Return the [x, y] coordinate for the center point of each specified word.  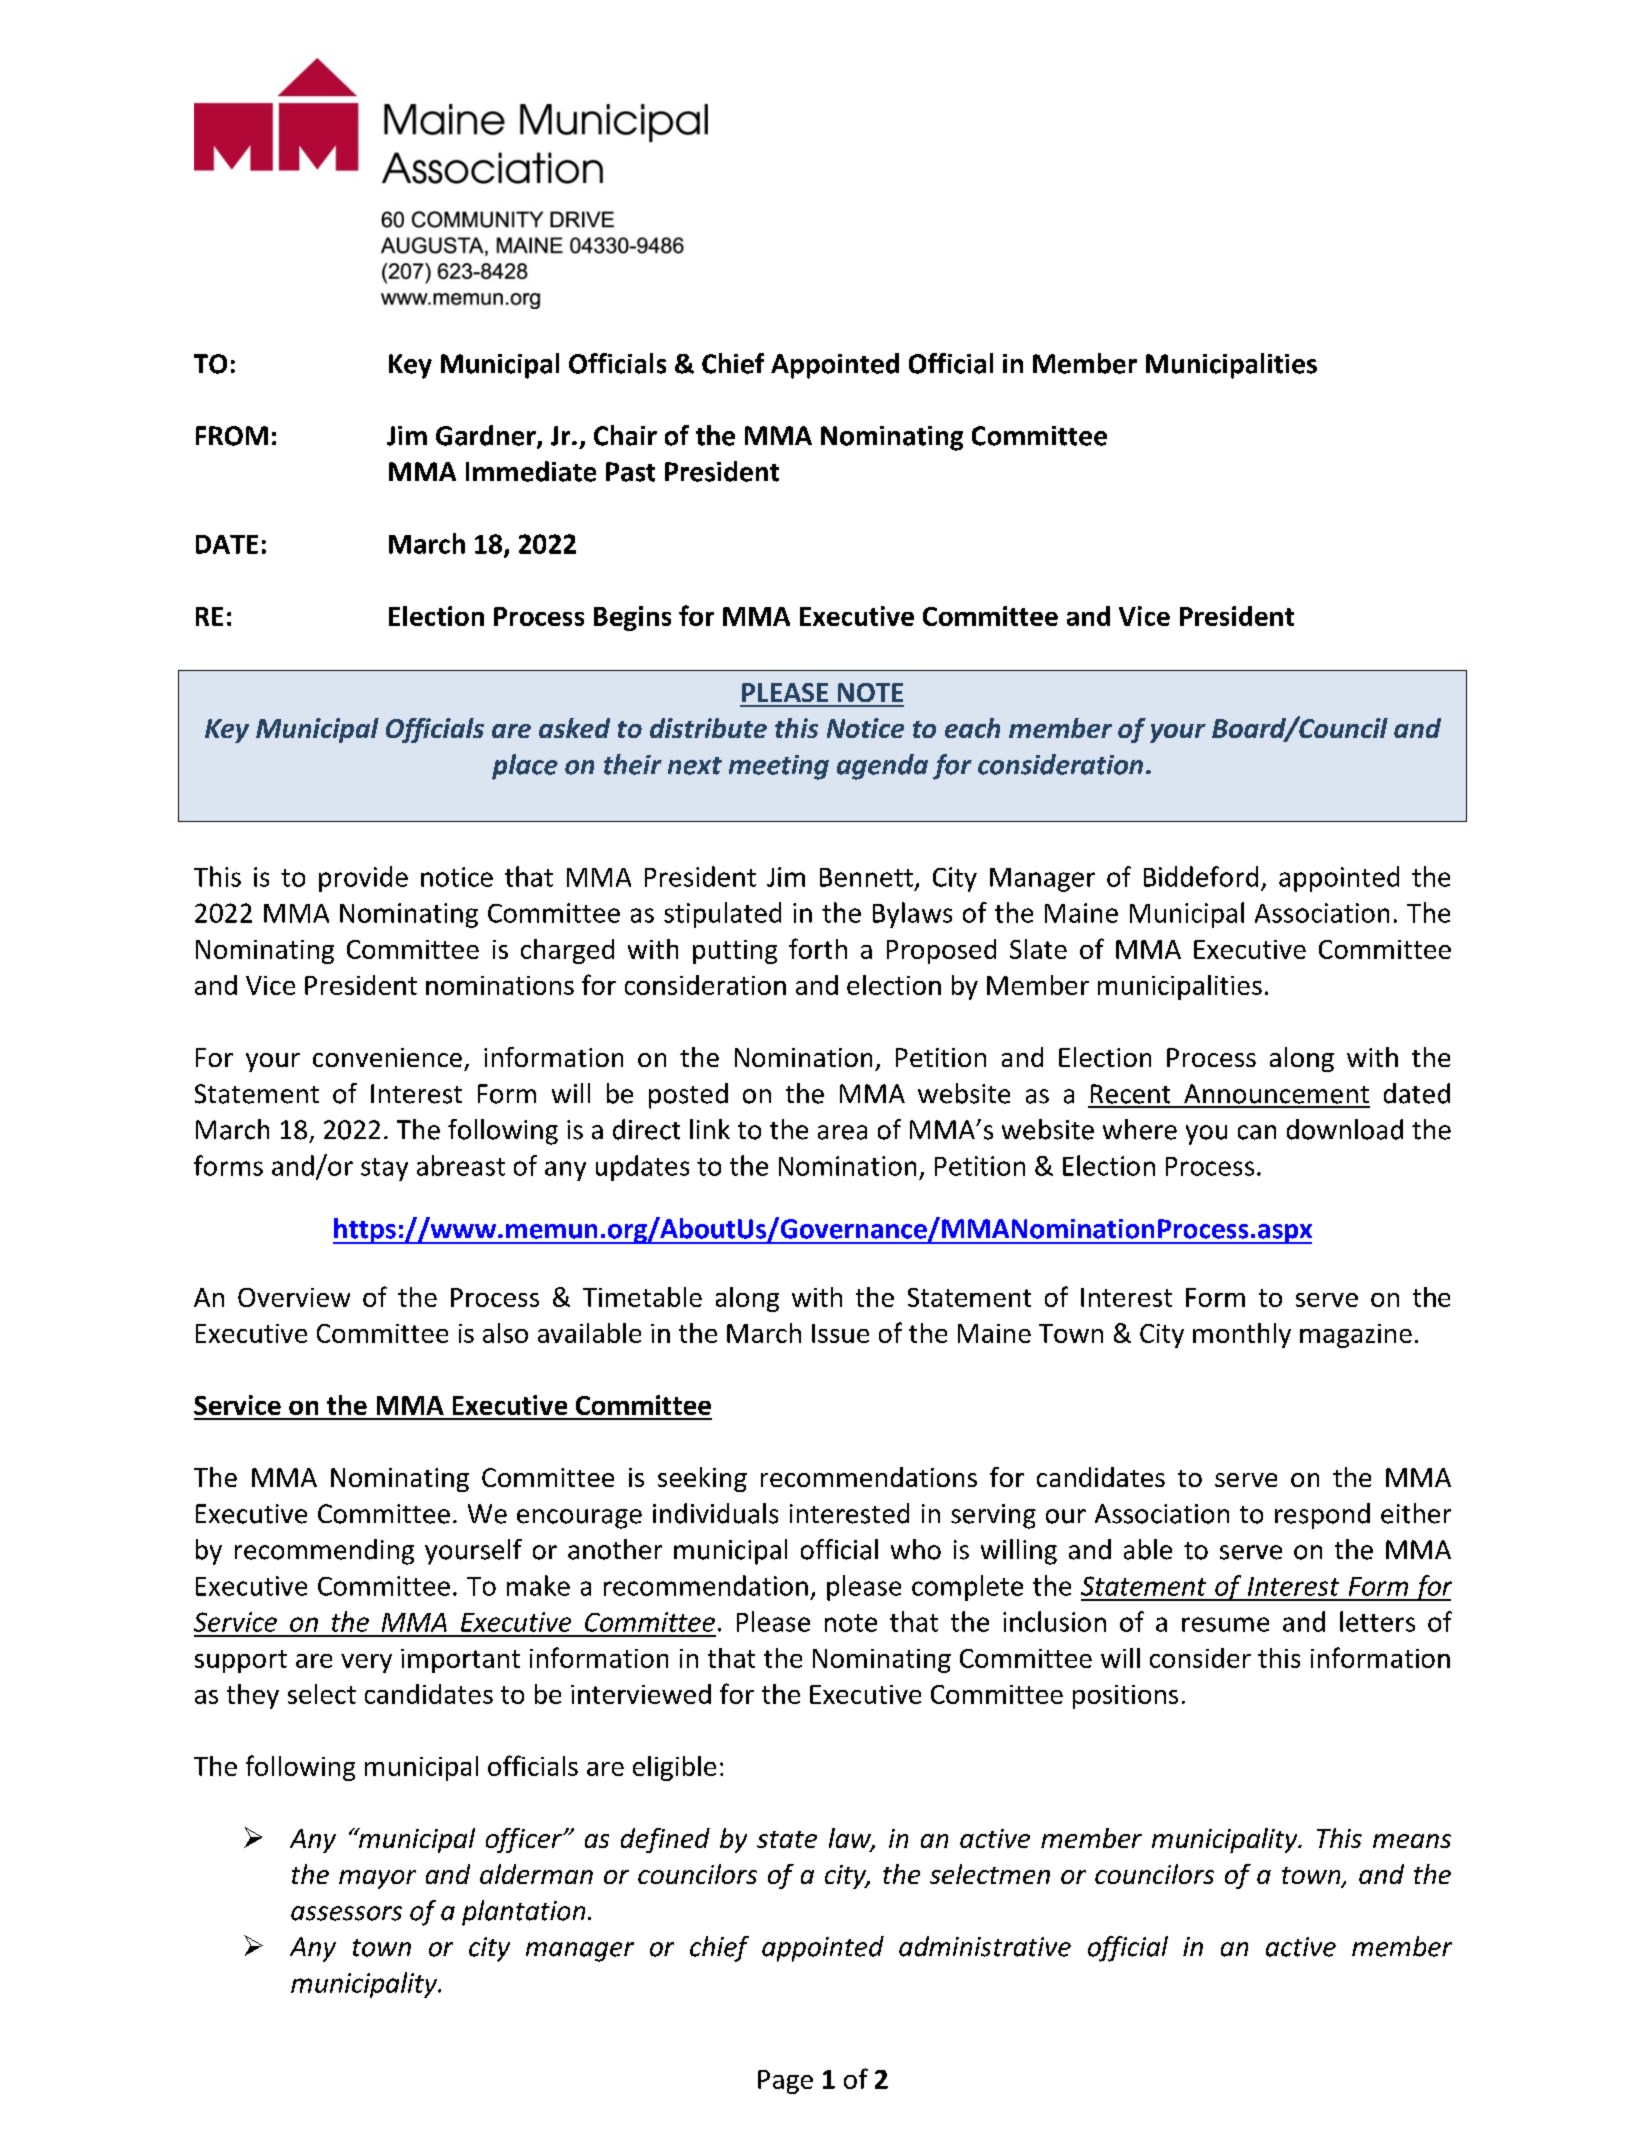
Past [630, 472]
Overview [294, 1297]
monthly [1242, 1335]
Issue [840, 1333]
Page [785, 2082]
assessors [346, 1913]
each [972, 728]
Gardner [487, 436]
